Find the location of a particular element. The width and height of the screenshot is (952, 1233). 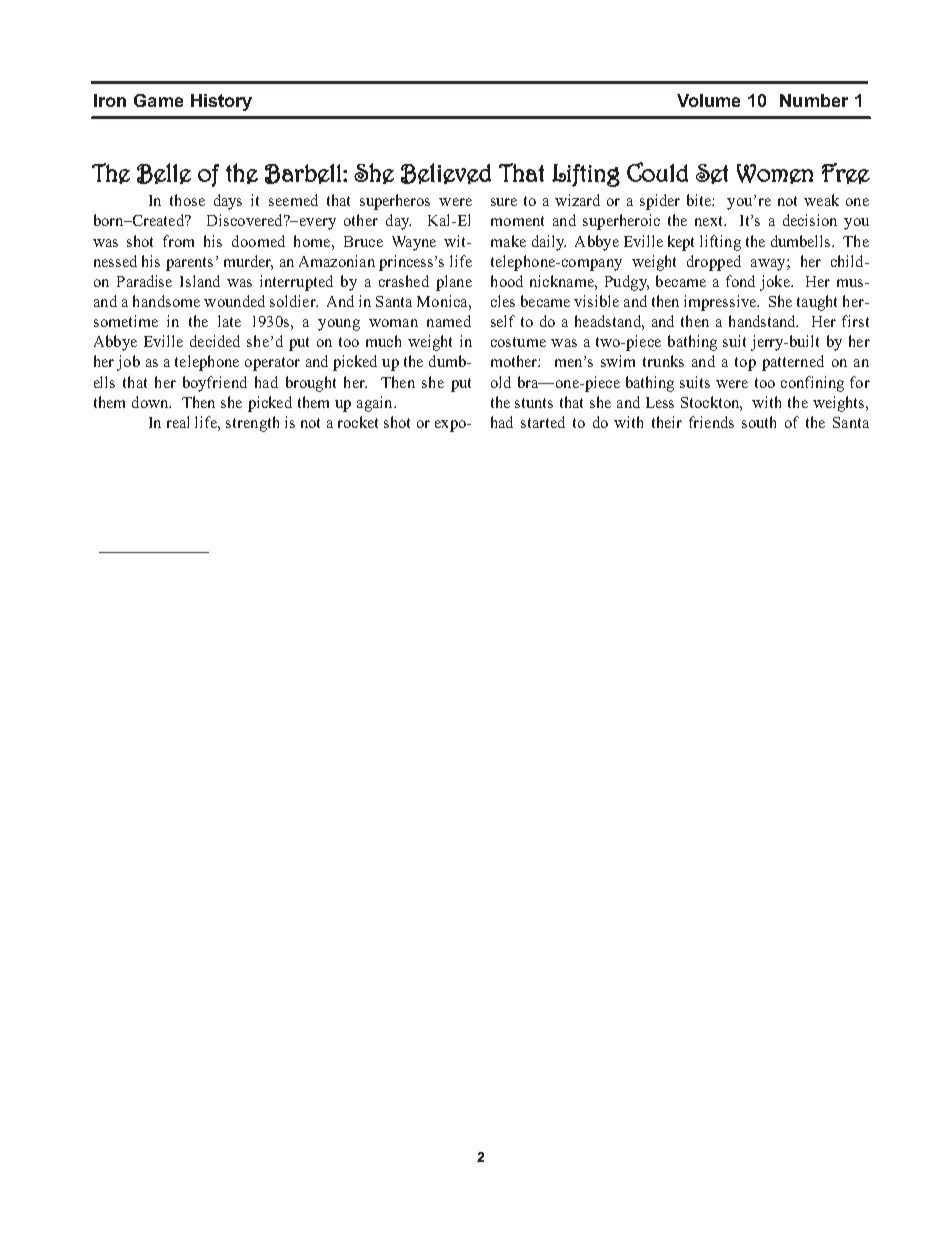

real is located at coordinates (178, 422).
